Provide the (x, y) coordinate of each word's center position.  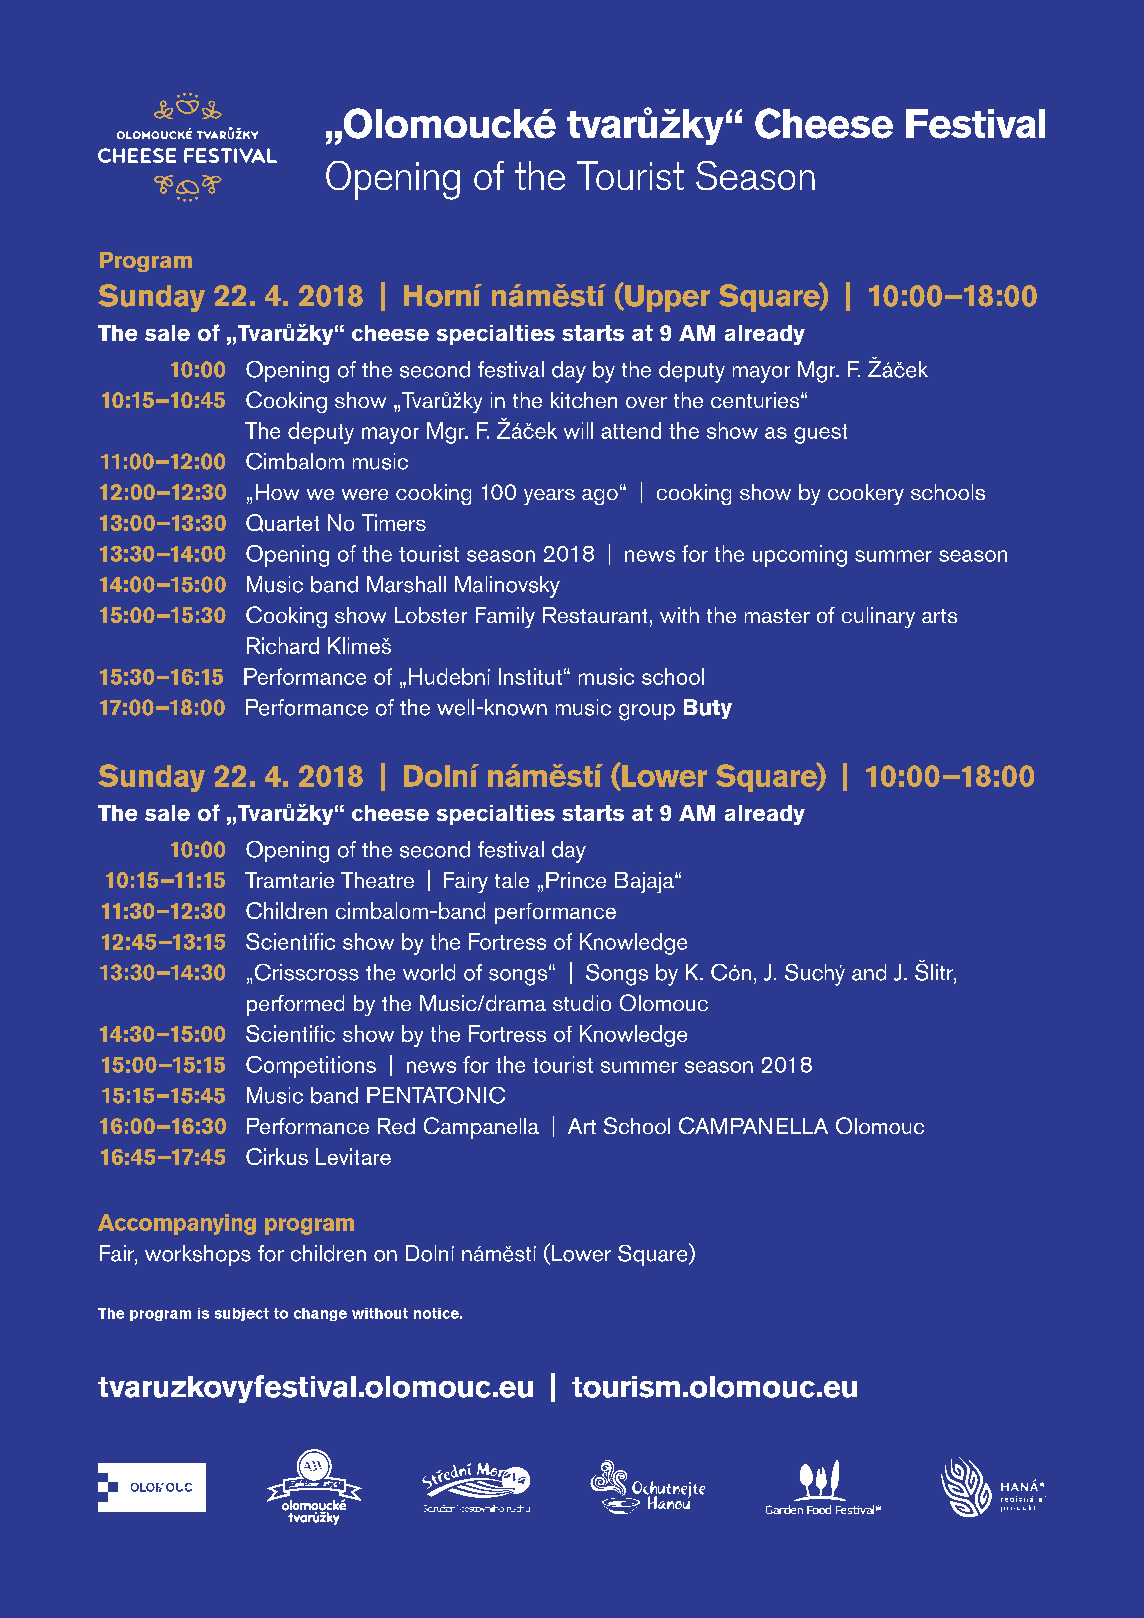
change (320, 1314)
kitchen (584, 400)
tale (512, 880)
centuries (756, 400)
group (647, 712)
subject (242, 1314)
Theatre (377, 880)
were (365, 494)
